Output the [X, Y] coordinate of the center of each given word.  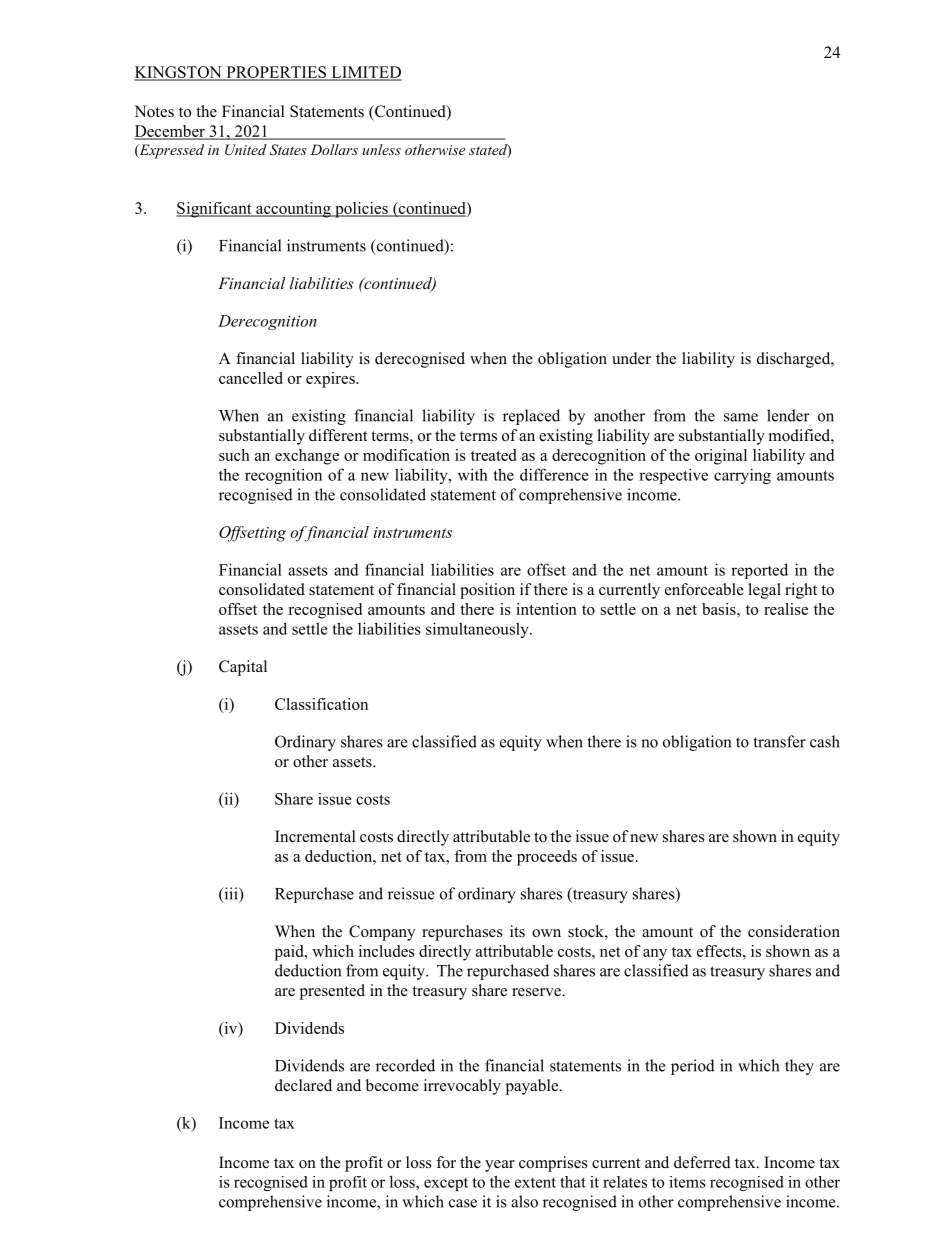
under [631, 358]
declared [303, 1085]
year [500, 1166]
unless [381, 149]
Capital [243, 668]
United [246, 150]
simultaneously [478, 630]
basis [720, 609]
